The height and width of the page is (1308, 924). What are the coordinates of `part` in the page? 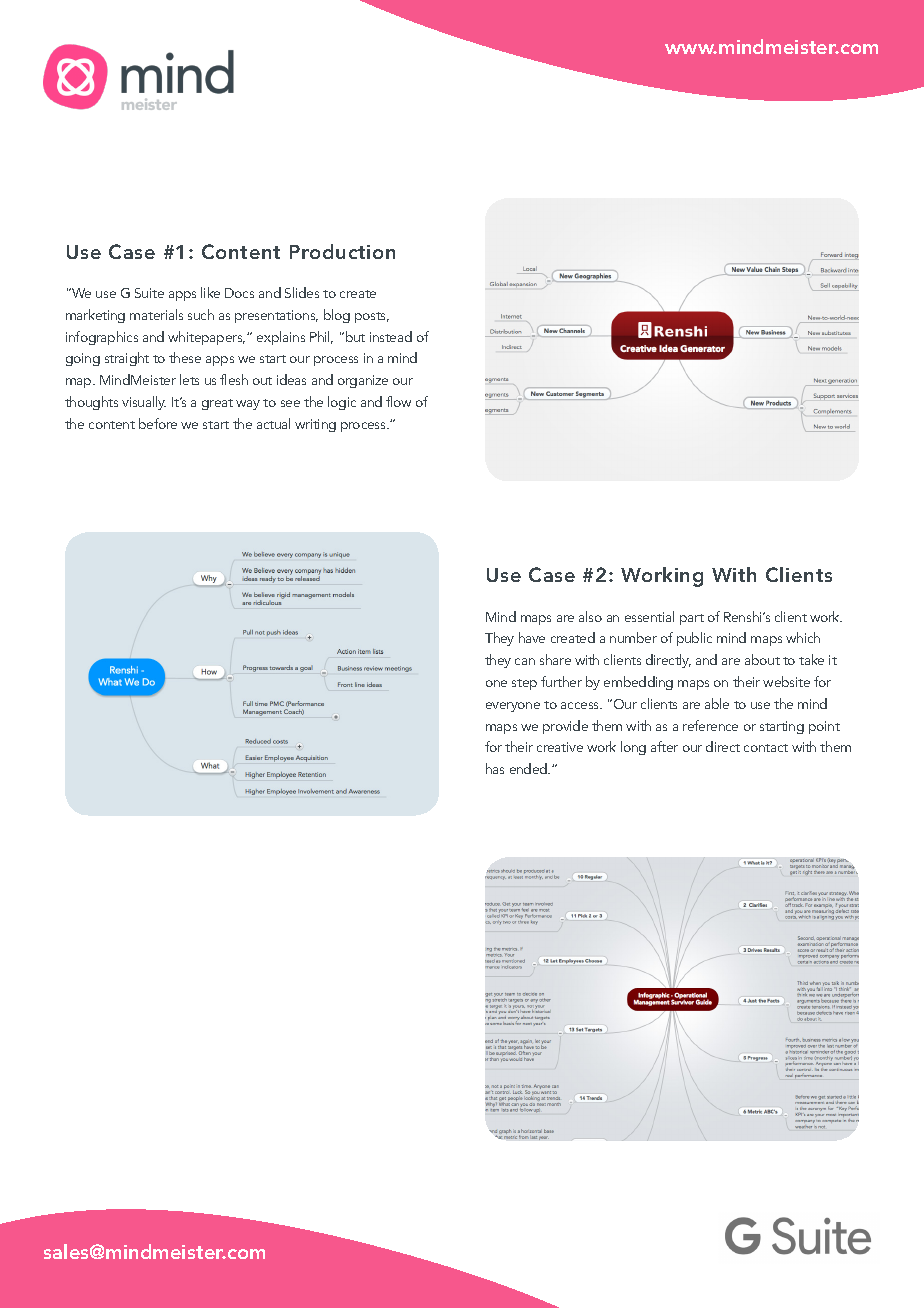 It's located at (692, 619).
